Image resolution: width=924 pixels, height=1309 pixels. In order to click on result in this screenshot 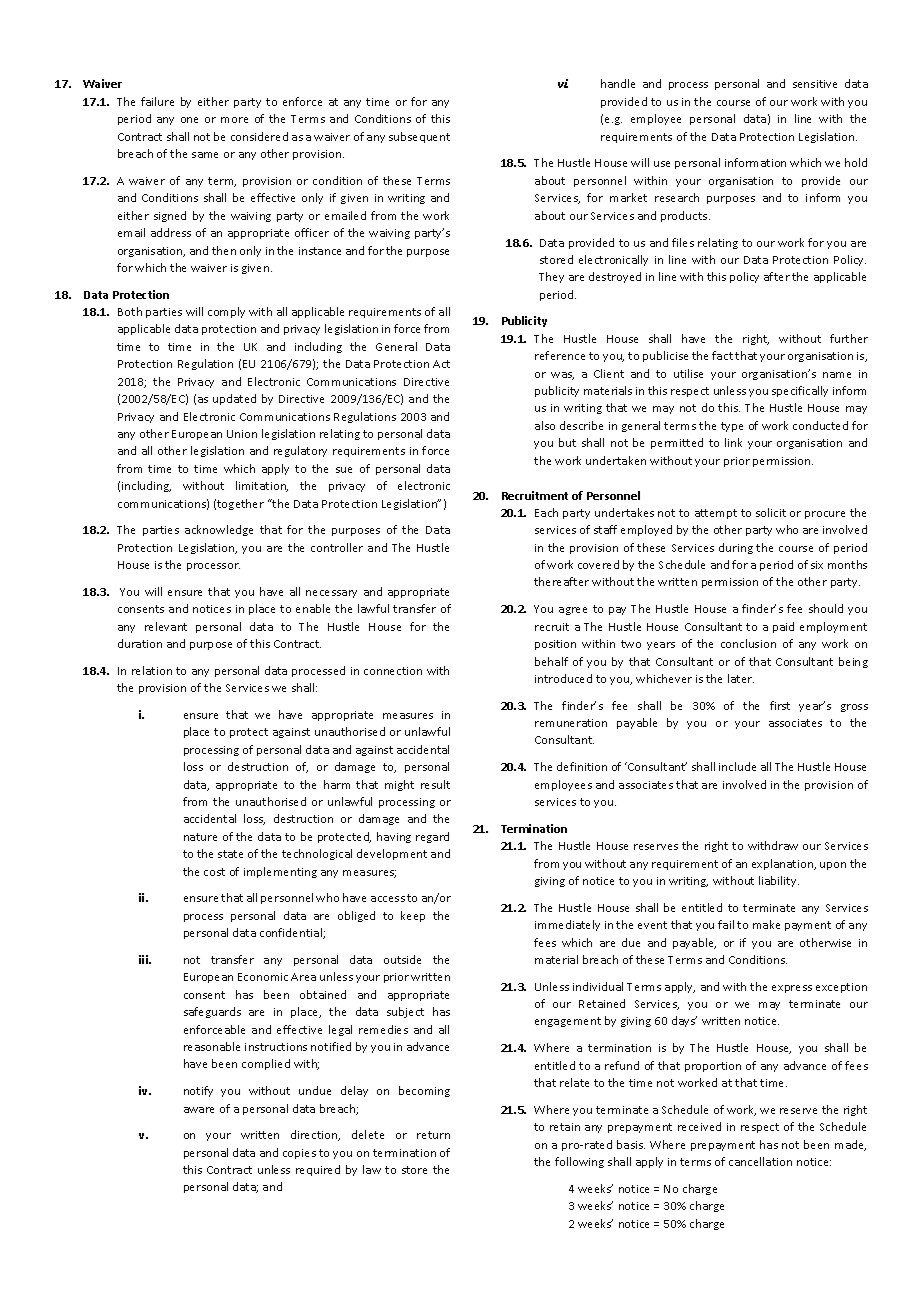, I will do `click(435, 784)`.
